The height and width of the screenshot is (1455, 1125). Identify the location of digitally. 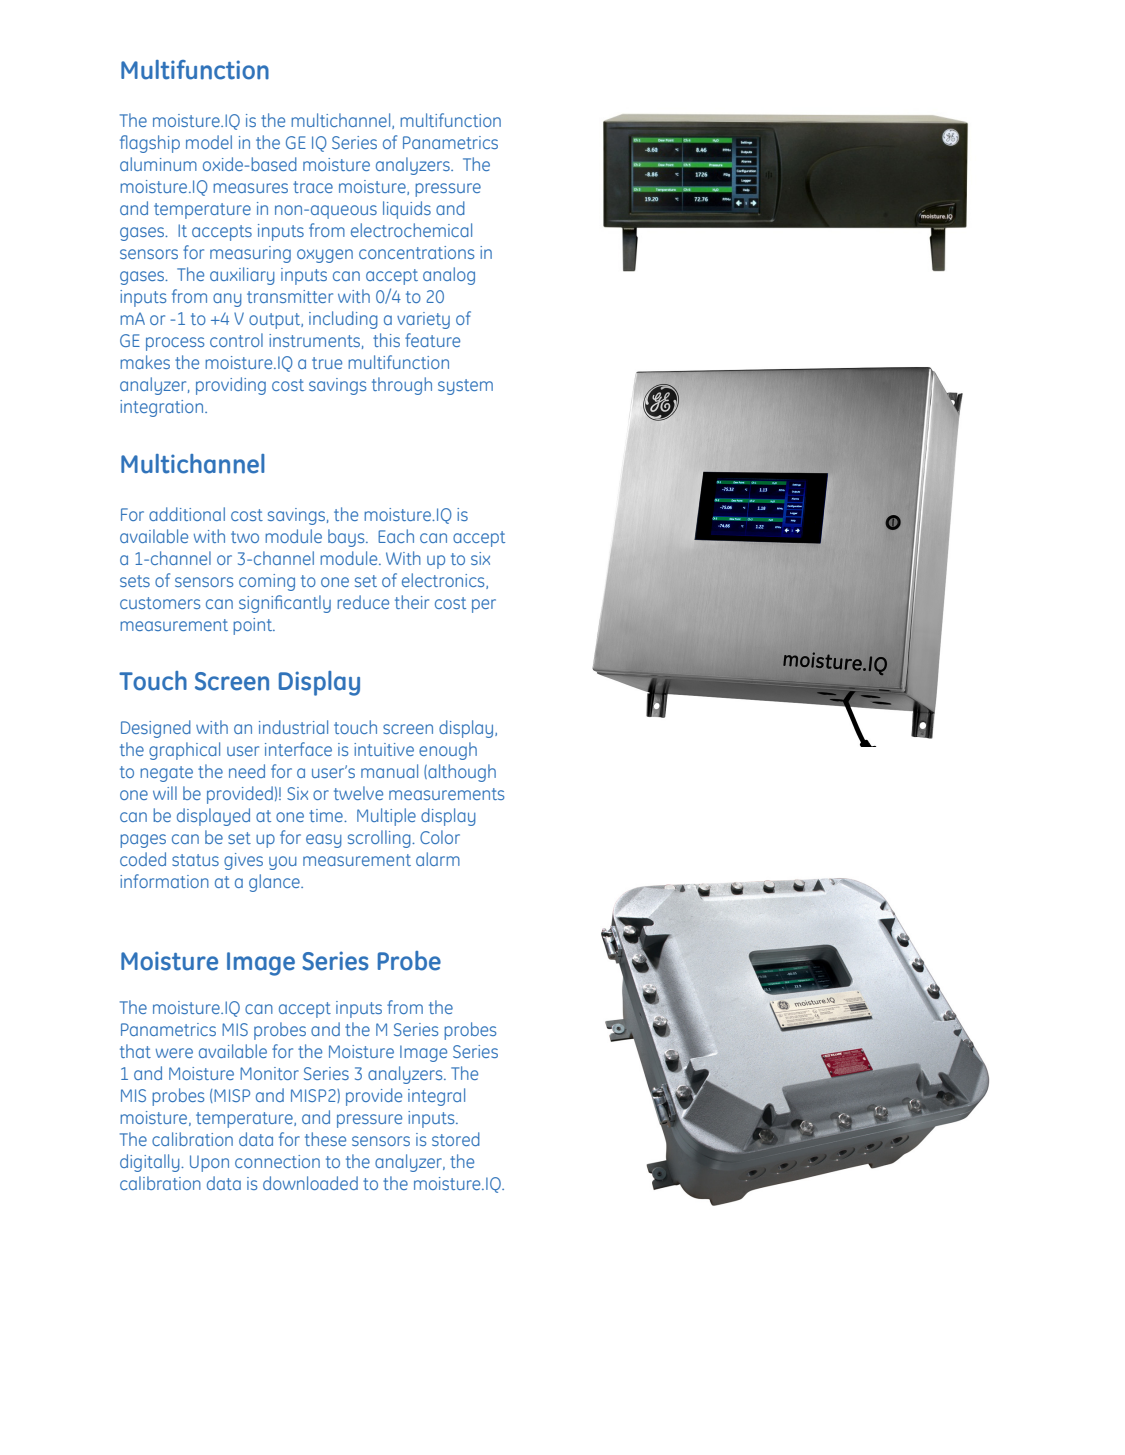
(151, 1163).
